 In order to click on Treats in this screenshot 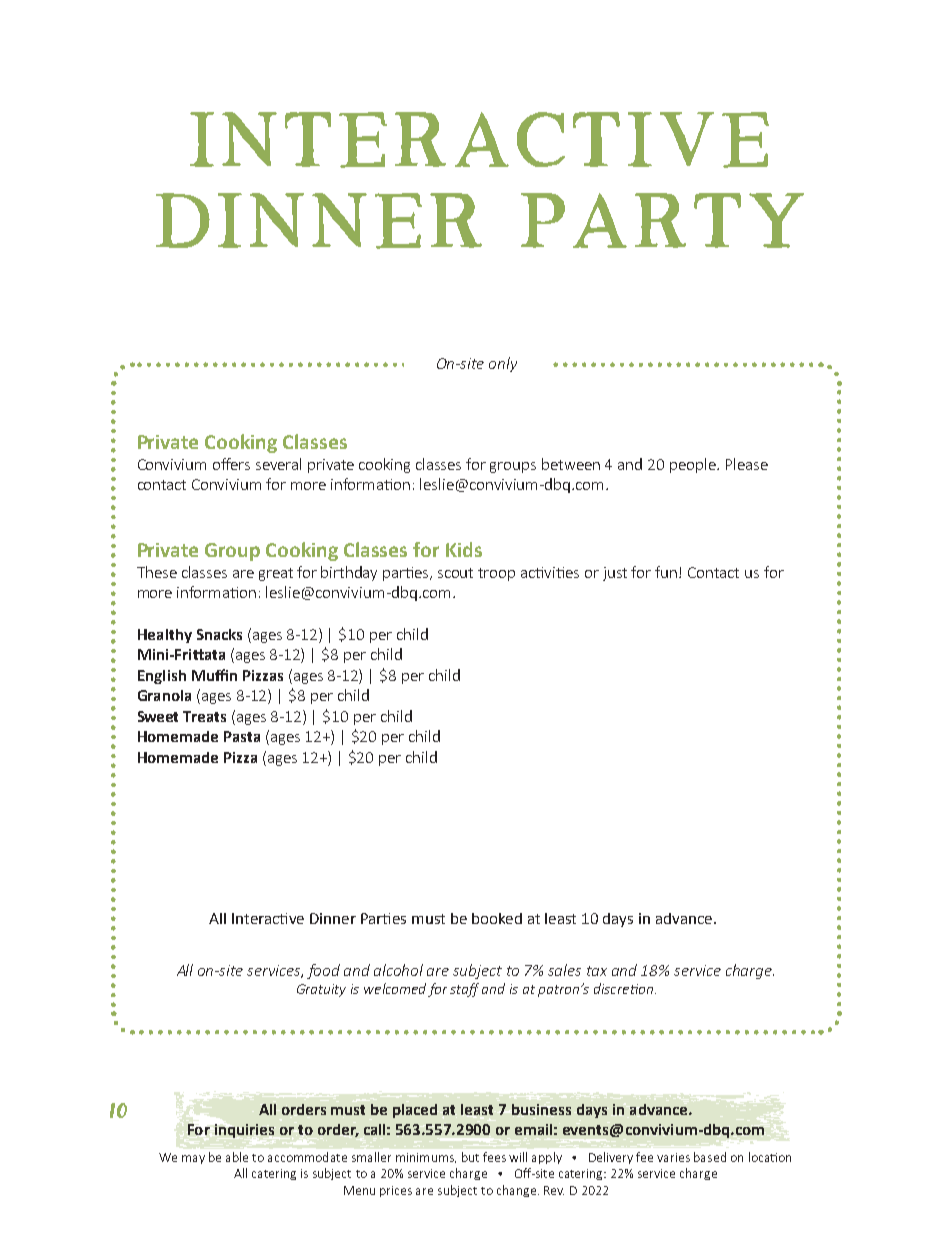, I will do `click(204, 716)`.
